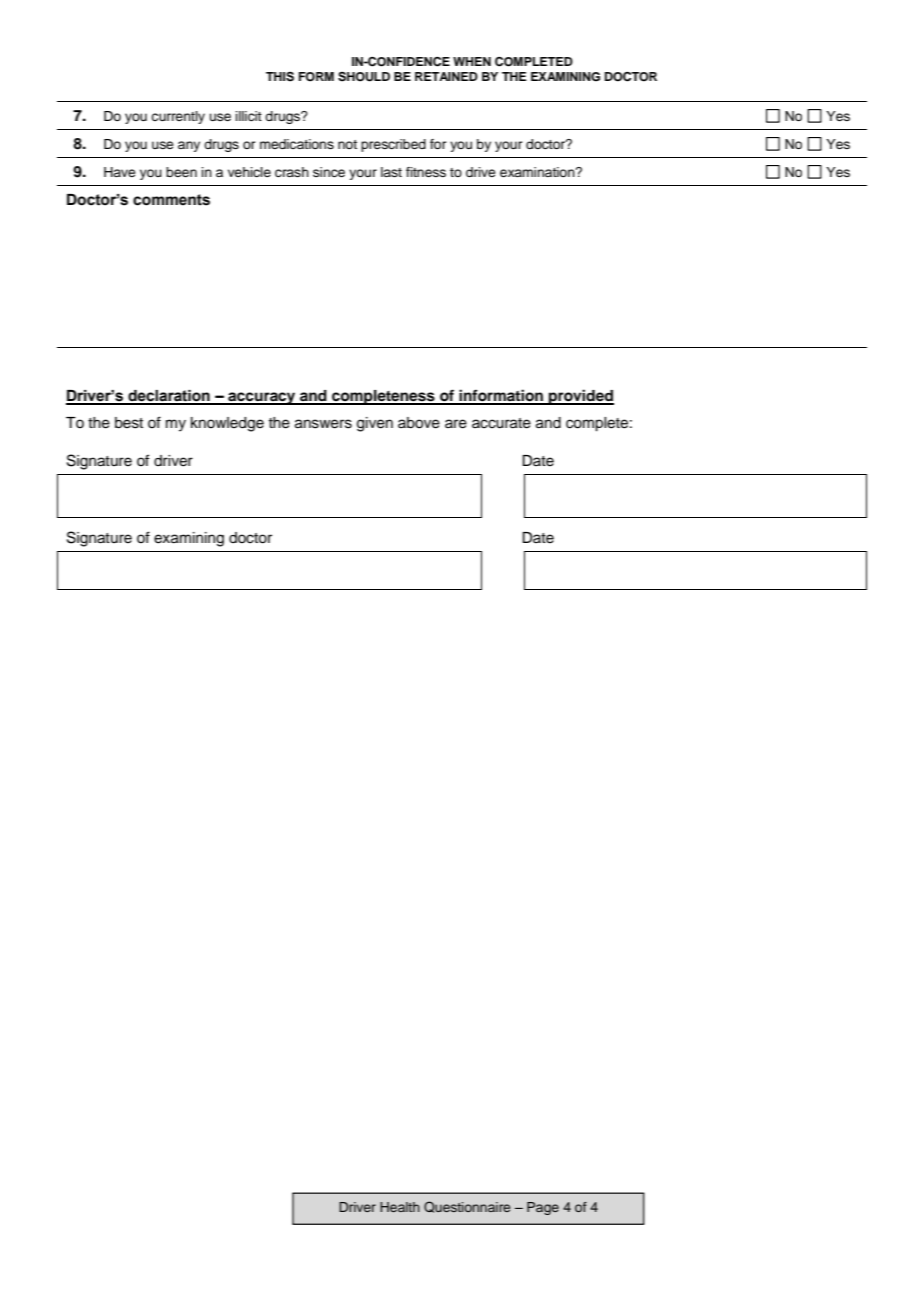  What do you see at coordinates (178, 117) in the screenshot?
I see `currently` at bounding box center [178, 117].
